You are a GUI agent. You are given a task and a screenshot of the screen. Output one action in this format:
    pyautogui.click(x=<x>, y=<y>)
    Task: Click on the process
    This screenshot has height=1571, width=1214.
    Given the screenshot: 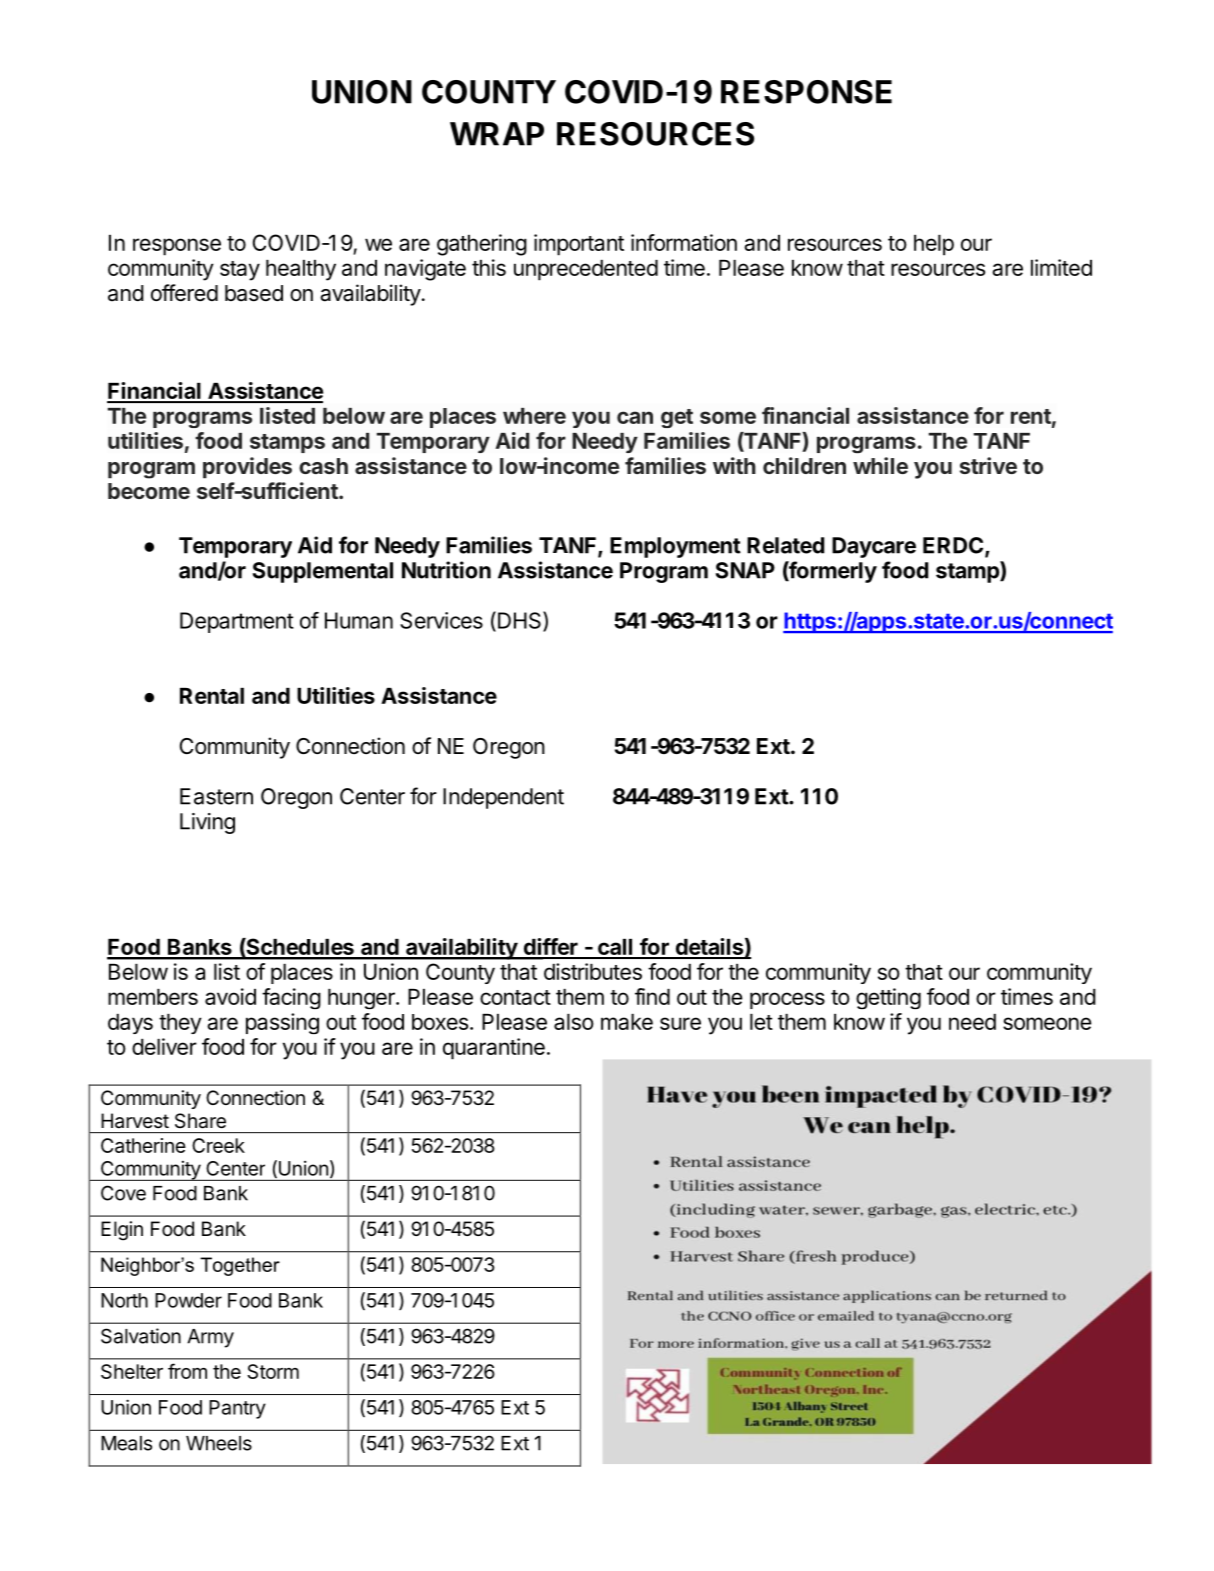 What is the action you would take?
    pyautogui.click(x=787, y=1000)
